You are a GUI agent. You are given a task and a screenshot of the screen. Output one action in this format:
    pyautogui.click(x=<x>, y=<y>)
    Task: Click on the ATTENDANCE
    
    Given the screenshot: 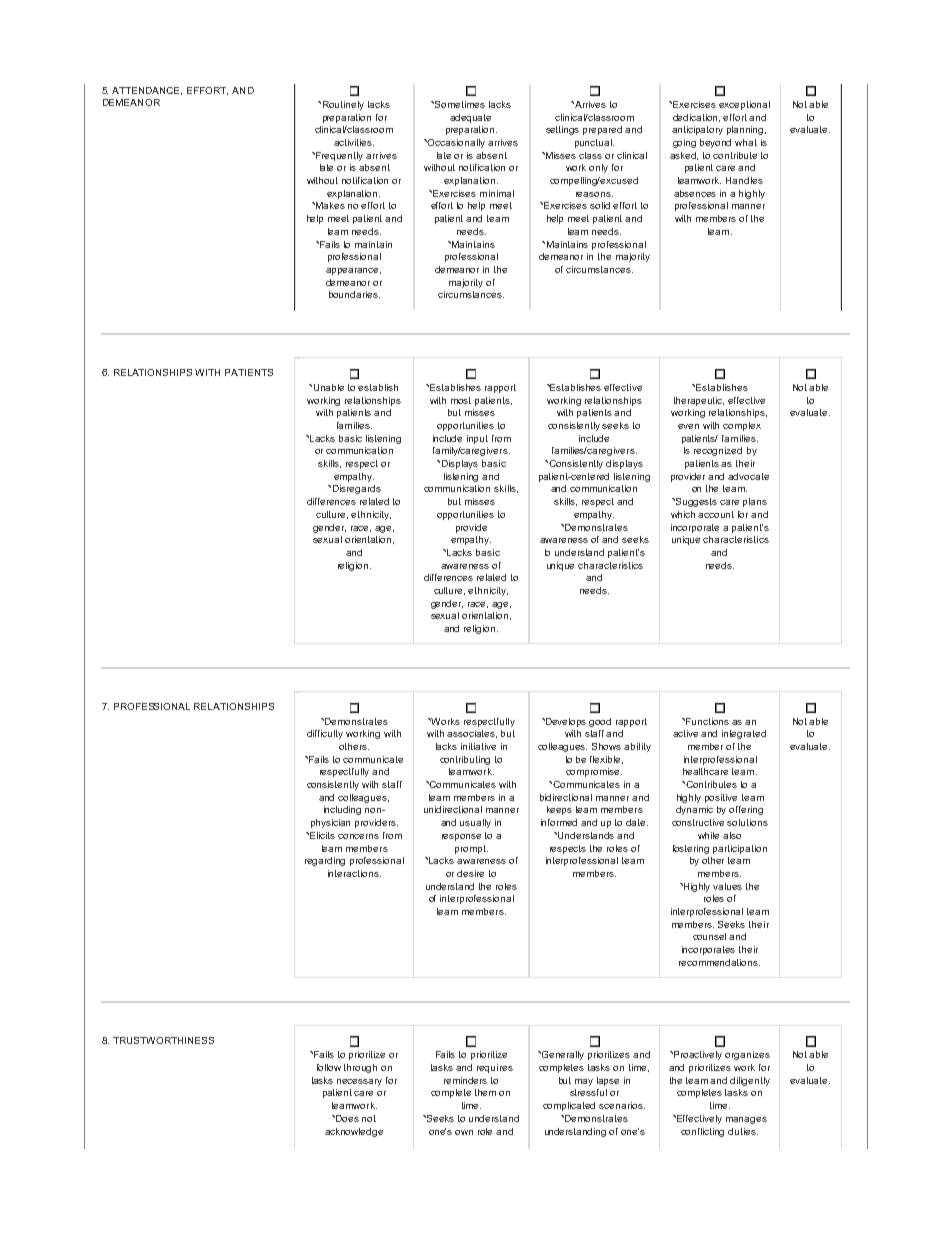 What is the action you would take?
    pyautogui.click(x=147, y=91)
